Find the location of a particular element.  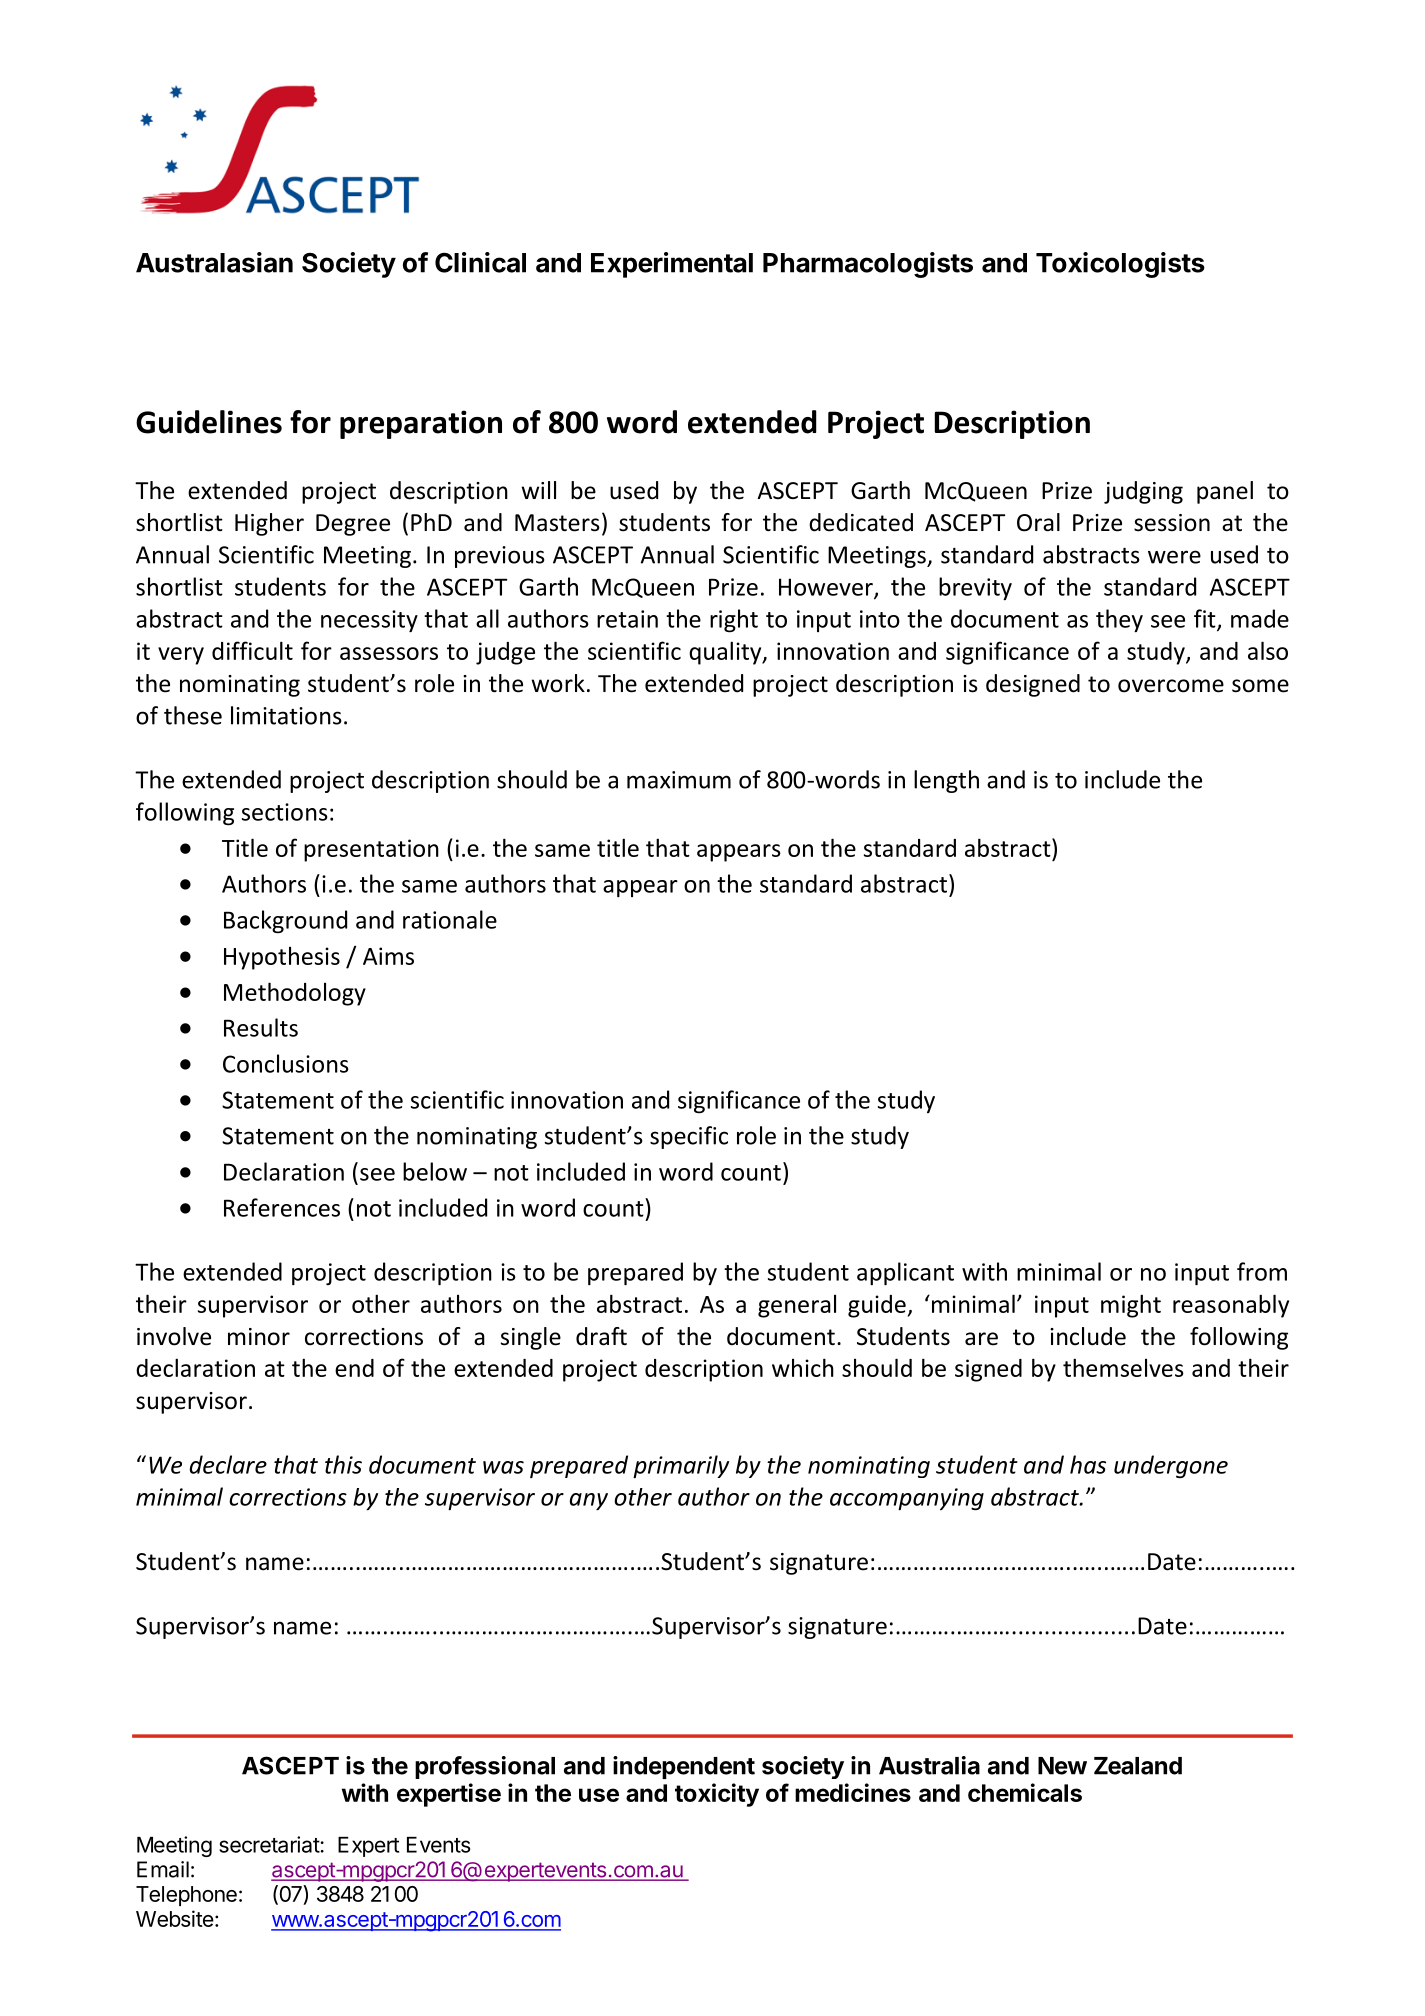

judging is located at coordinates (1143, 492).
